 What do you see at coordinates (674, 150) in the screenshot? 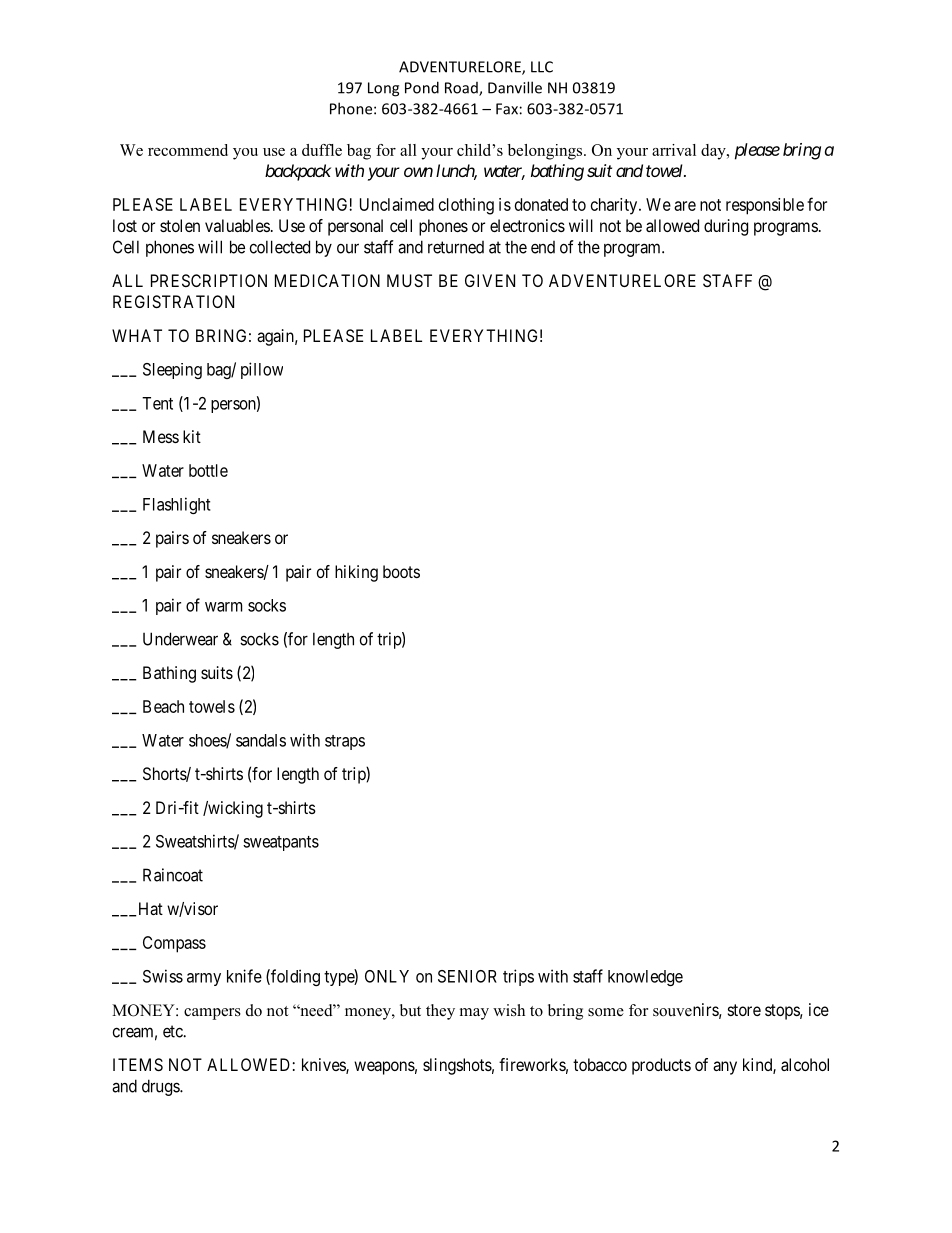
I see `arrival` at bounding box center [674, 150].
